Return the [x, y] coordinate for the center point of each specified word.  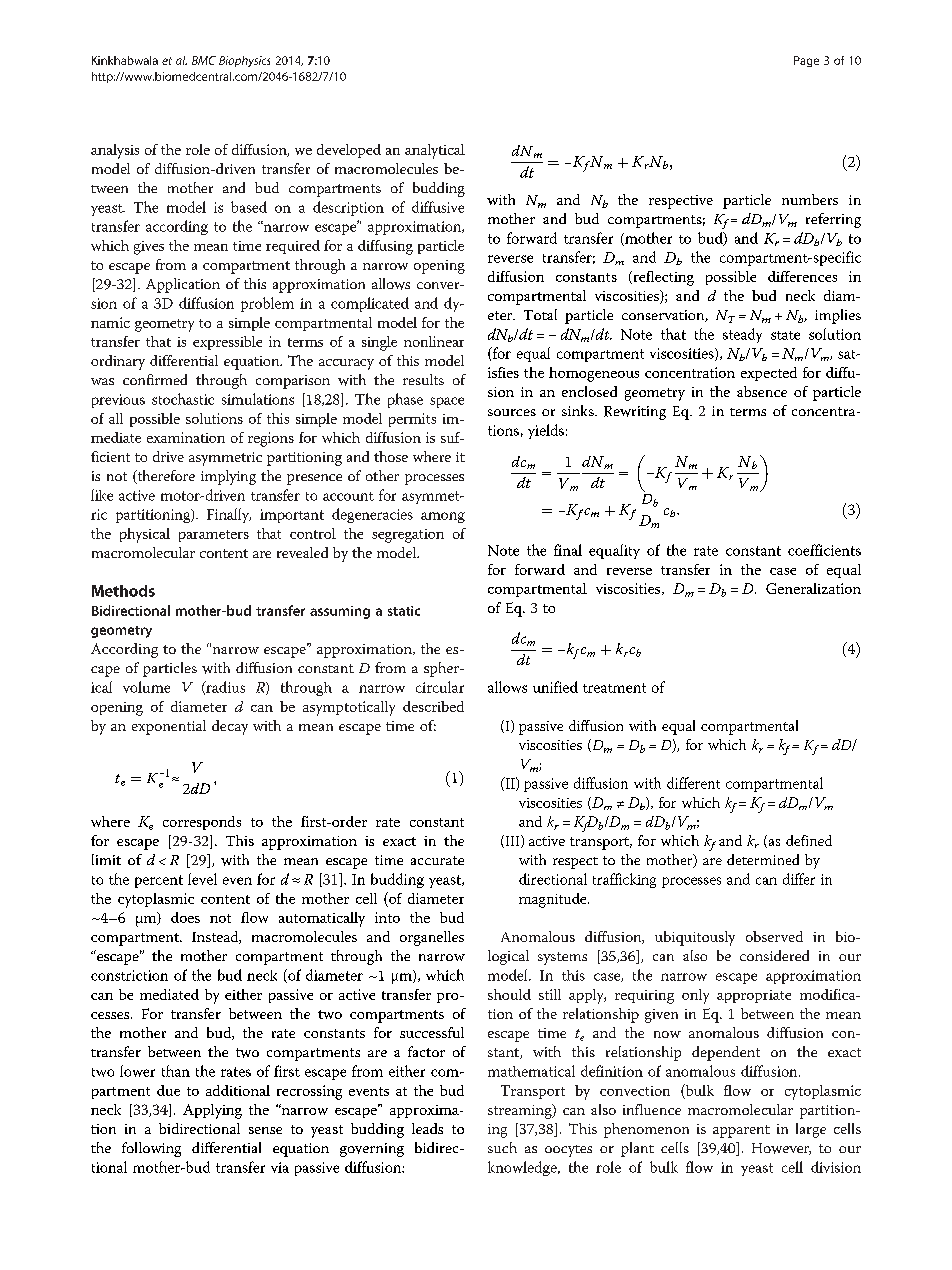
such [502, 1147]
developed [349, 151]
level [202, 879]
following [151, 1149]
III [512, 841]
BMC [204, 60]
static [404, 611]
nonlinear [434, 341]
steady [742, 335]
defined [809, 840]
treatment [614, 688]
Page [806, 61]
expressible [227, 343]
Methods [123, 591]
